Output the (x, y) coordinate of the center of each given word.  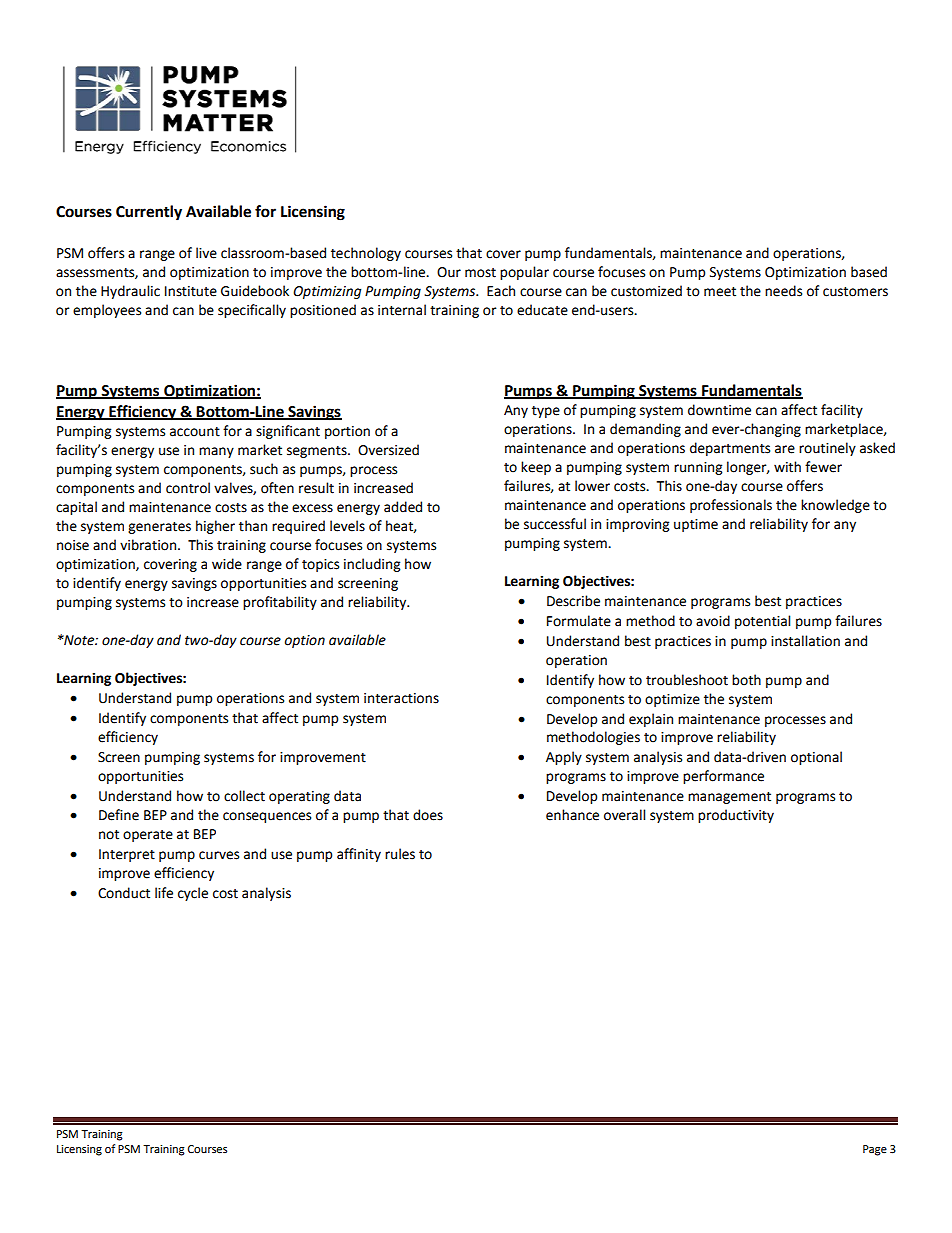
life (164, 893)
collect (244, 796)
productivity (736, 816)
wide (227, 564)
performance (723, 777)
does (428, 815)
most (480, 273)
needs (783, 291)
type (546, 412)
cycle (193, 894)
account (195, 432)
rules (400, 854)
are (785, 449)
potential (762, 622)
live (206, 253)
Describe (573, 601)
